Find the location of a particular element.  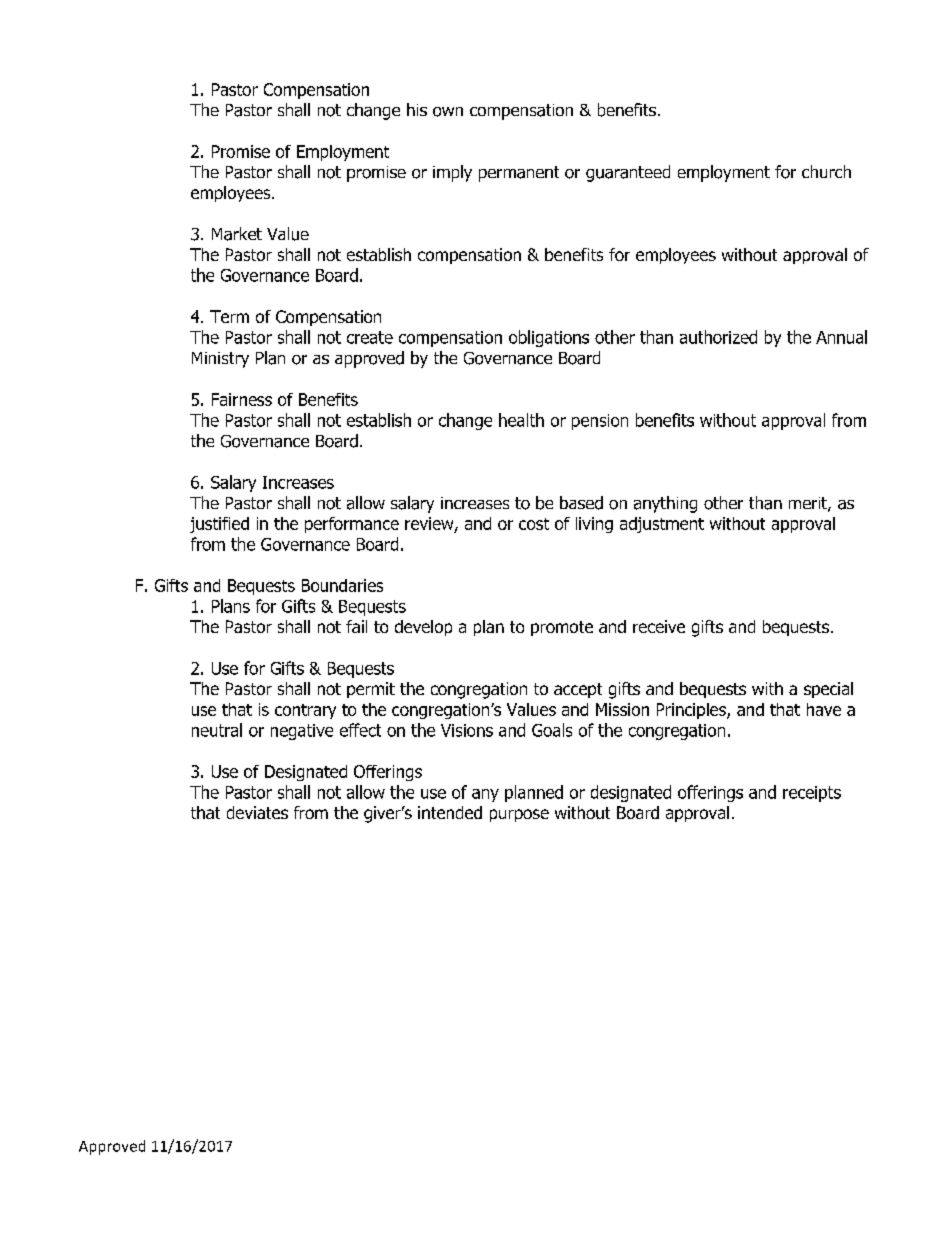

church is located at coordinates (826, 171).
